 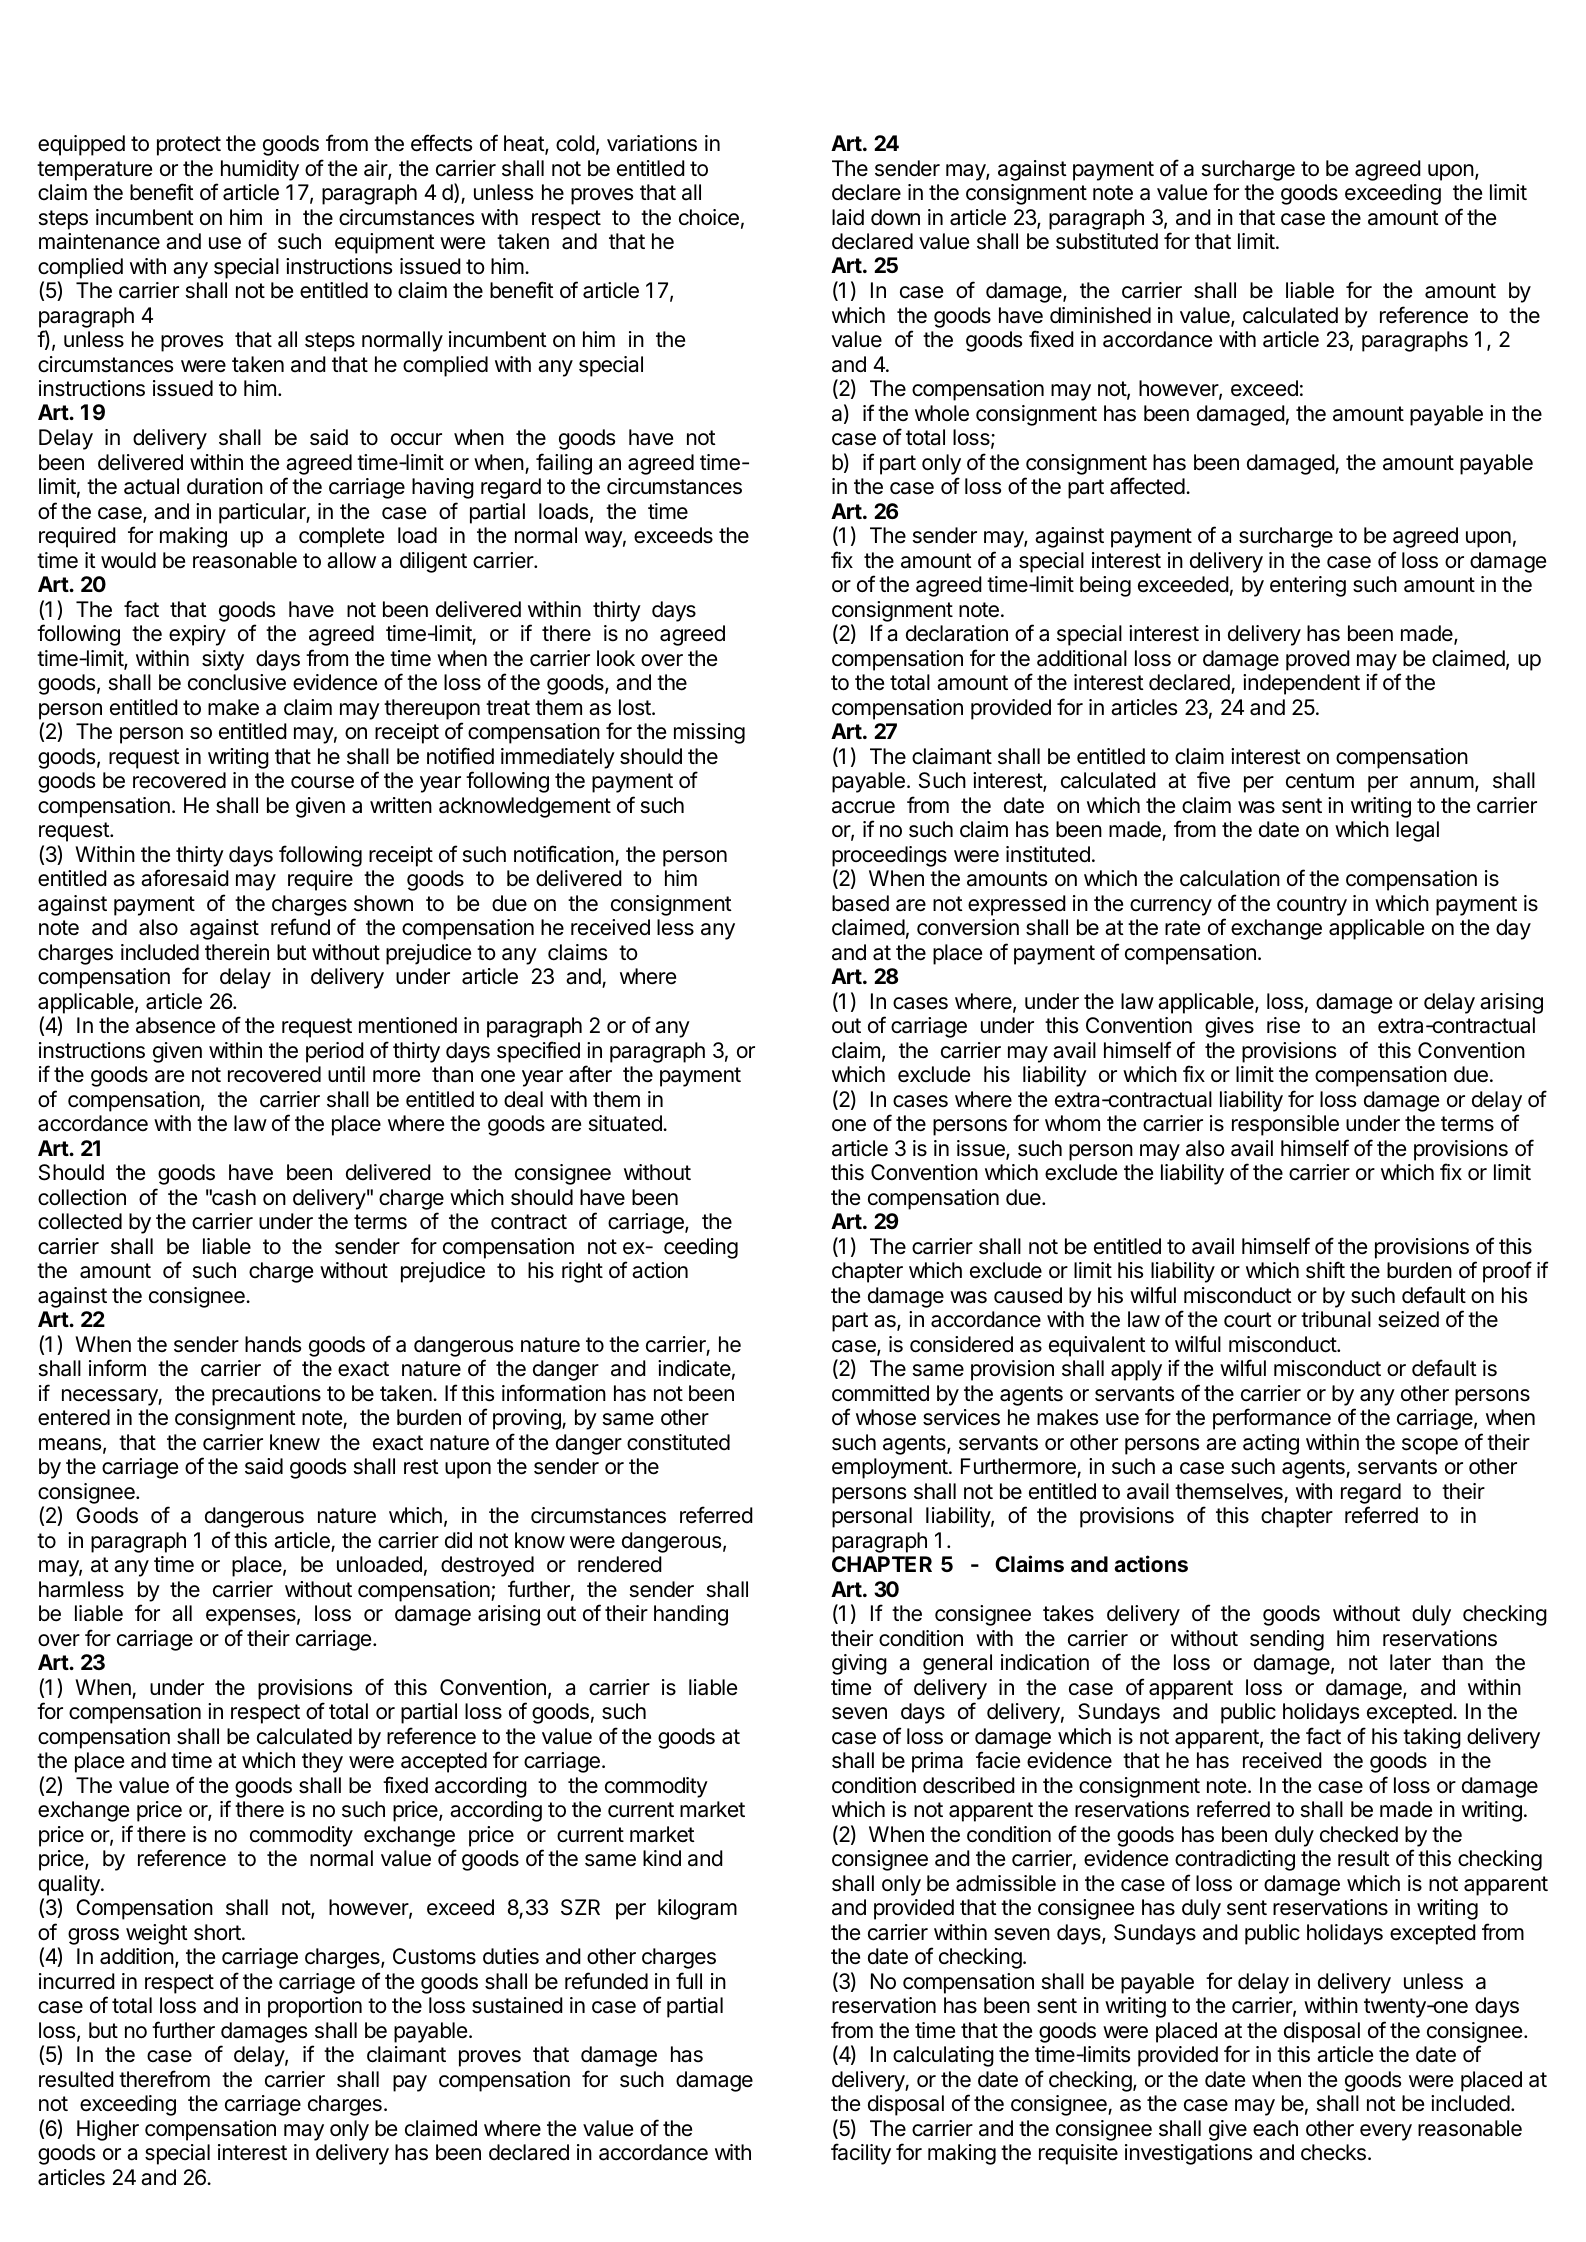 I want to click on situated, so click(x=626, y=1123).
